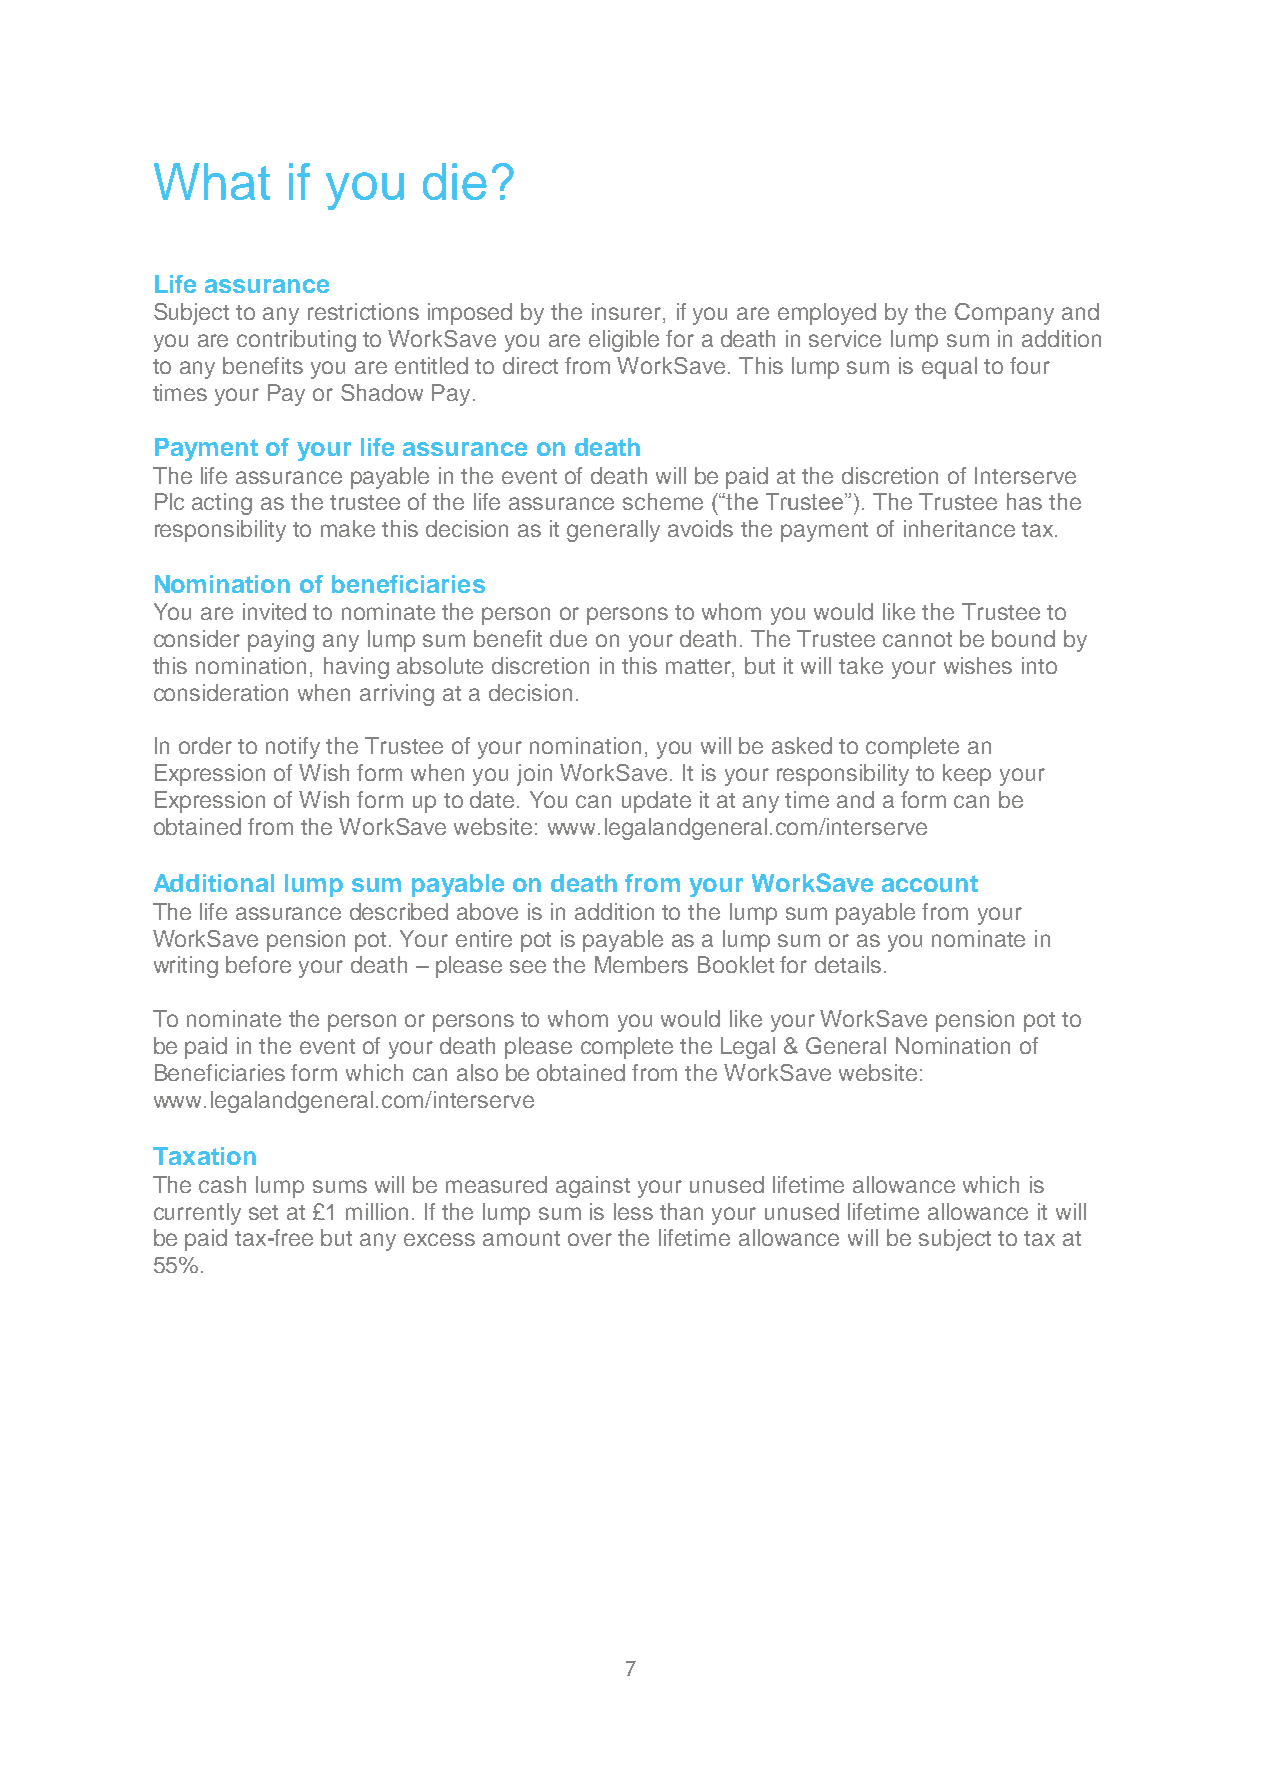  I want to click on inheritance, so click(959, 528).
